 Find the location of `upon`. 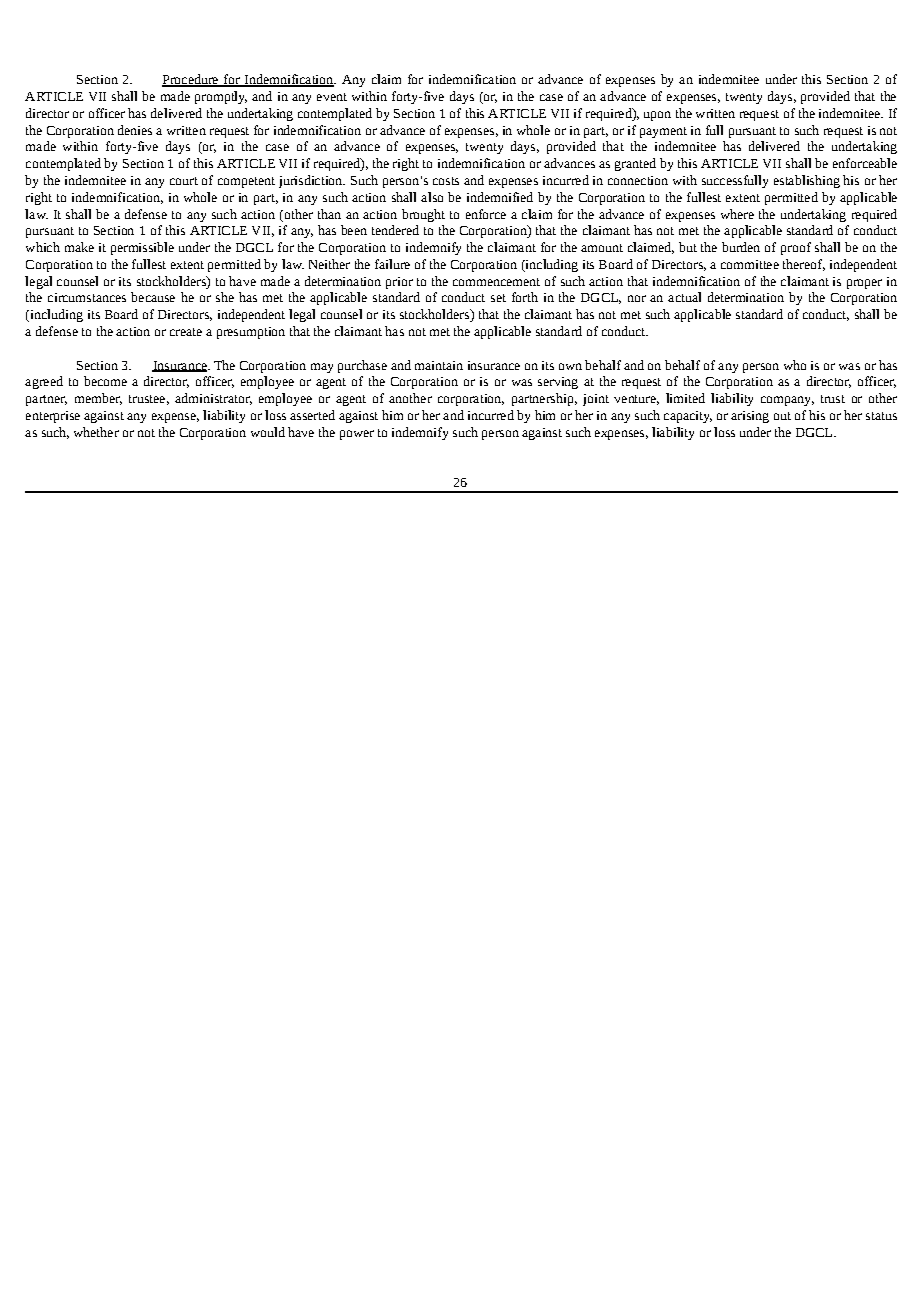

upon is located at coordinates (657, 116).
